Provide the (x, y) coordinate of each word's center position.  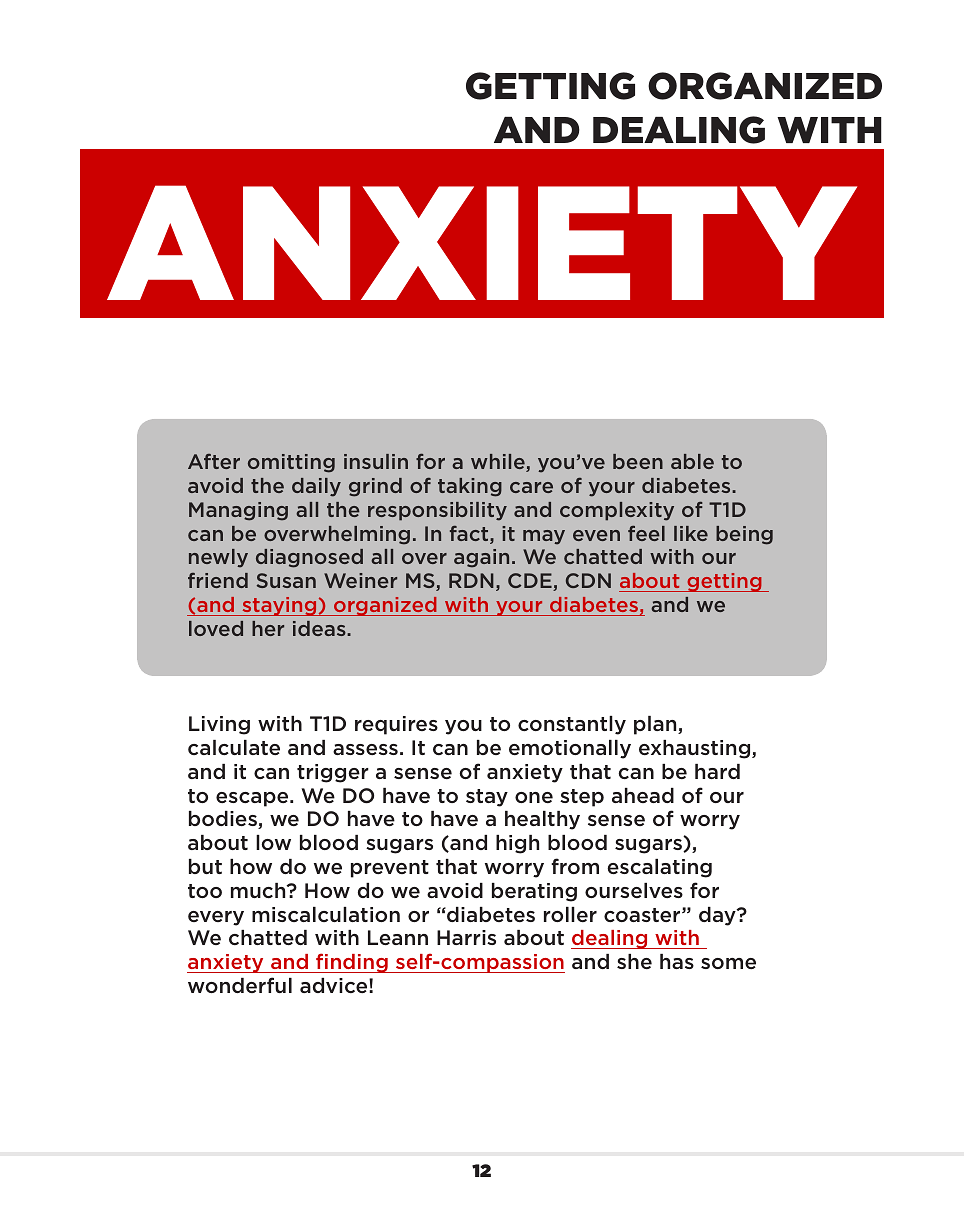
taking (470, 487)
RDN (471, 580)
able (692, 461)
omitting (291, 463)
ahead (643, 795)
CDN (588, 580)
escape (253, 799)
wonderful (240, 985)
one (534, 797)
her (268, 628)
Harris (466, 937)
